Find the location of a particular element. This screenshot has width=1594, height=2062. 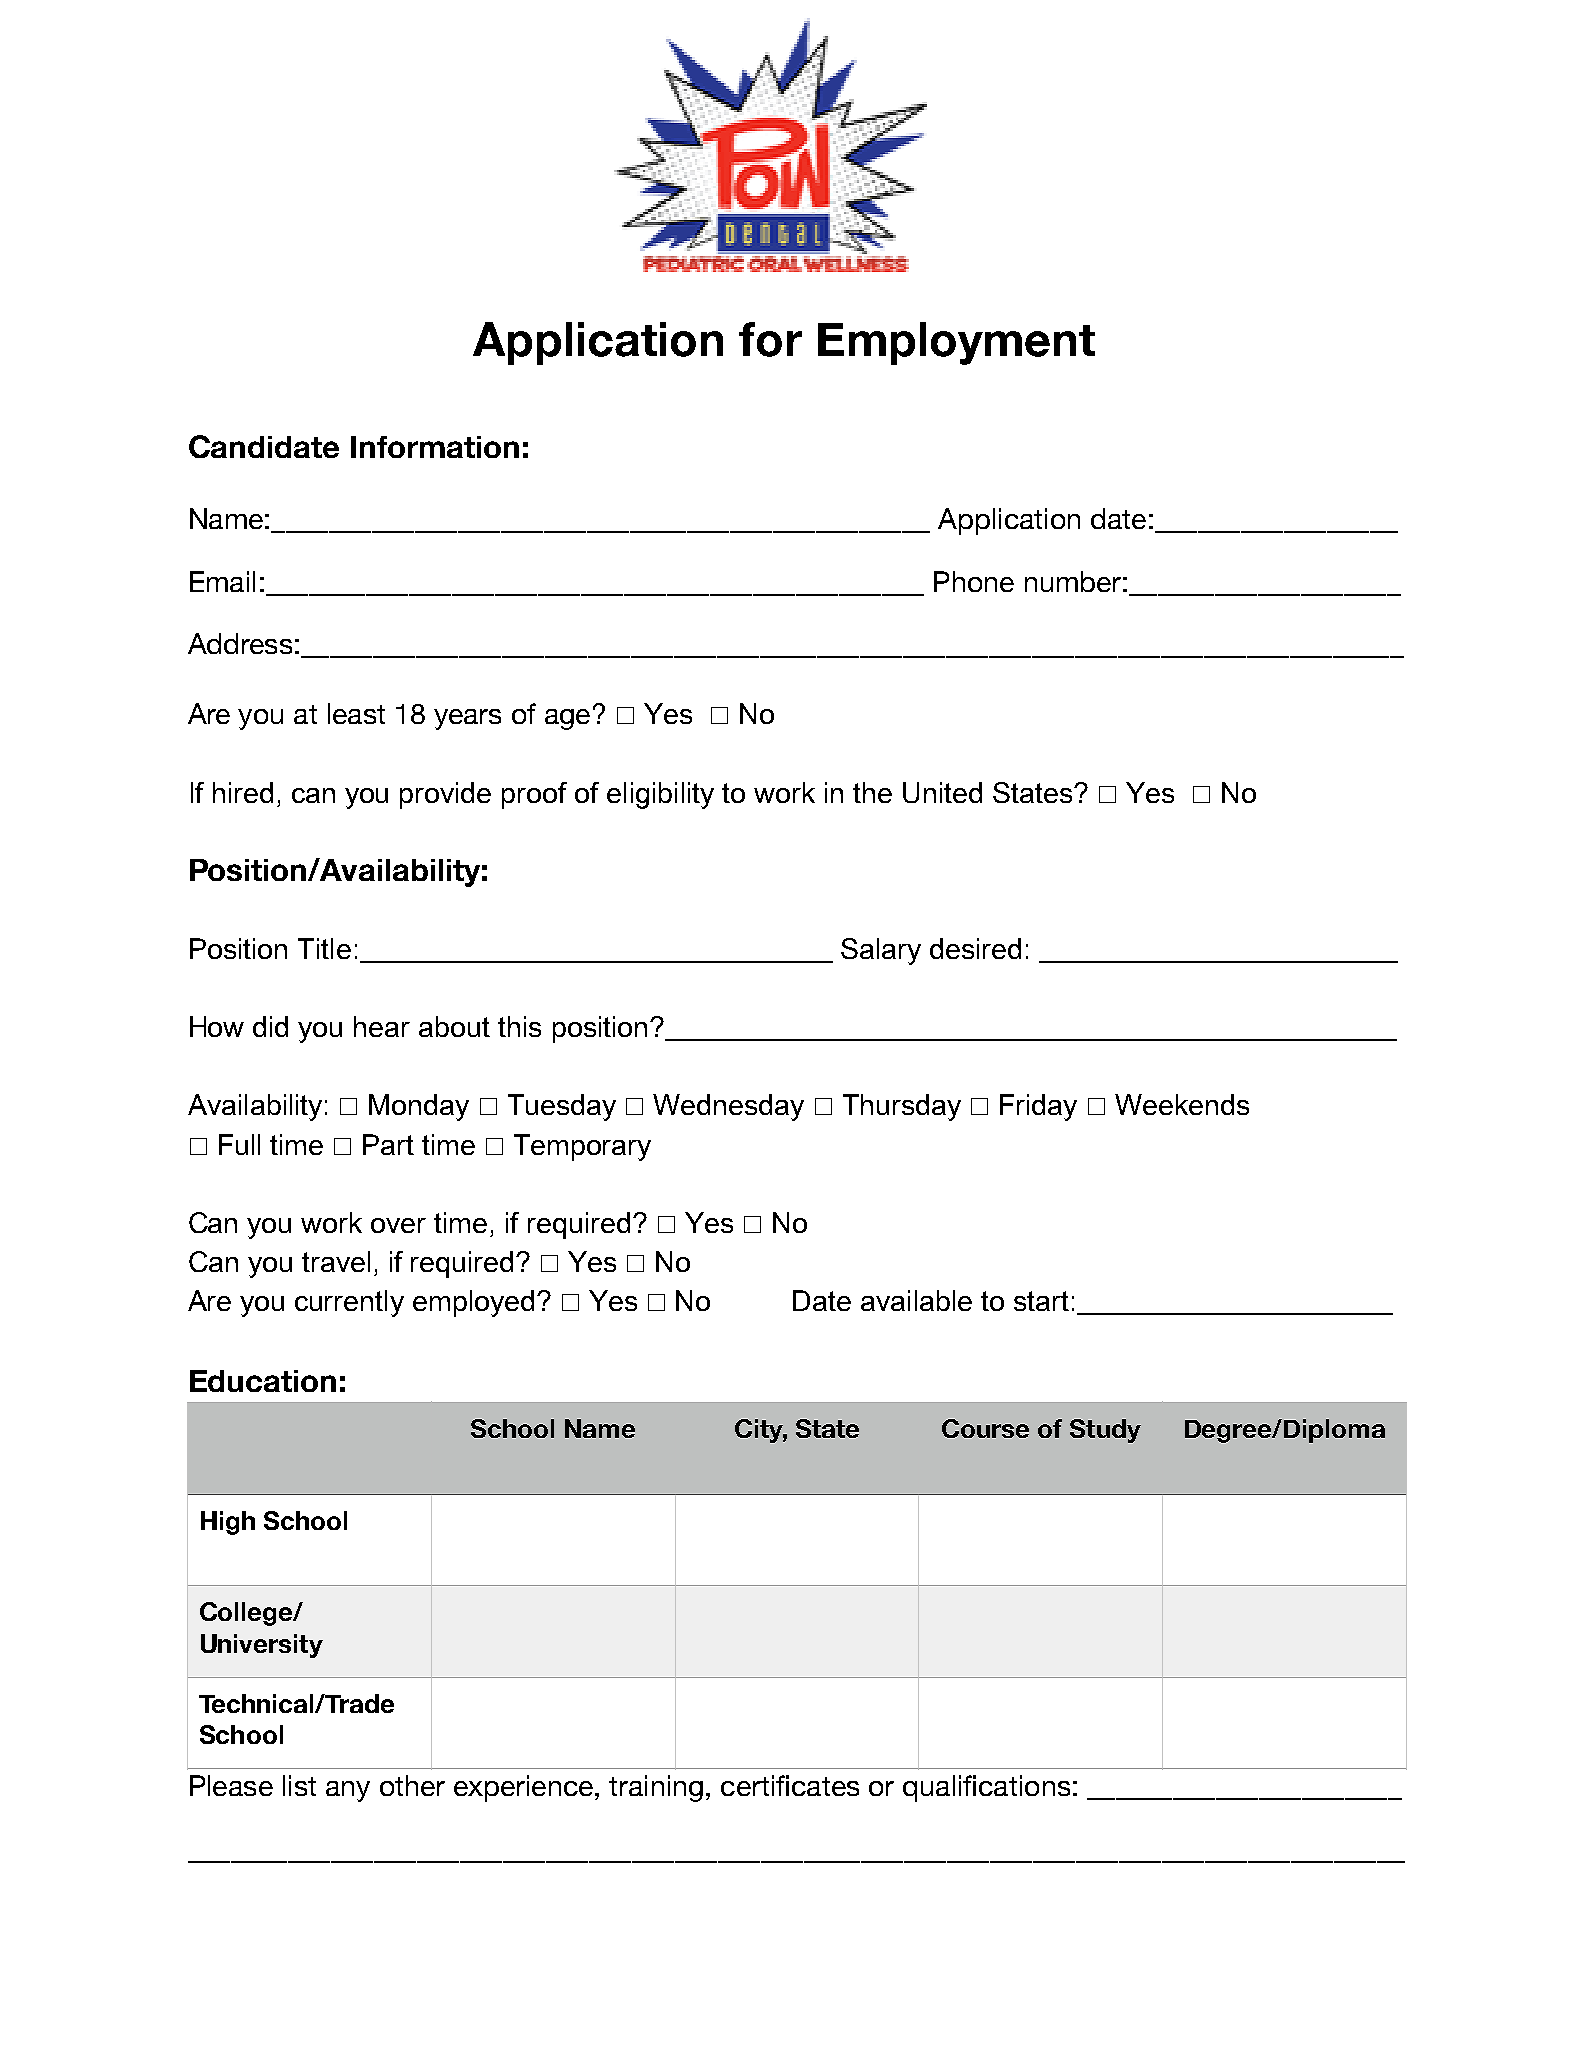

available is located at coordinates (916, 1300).
